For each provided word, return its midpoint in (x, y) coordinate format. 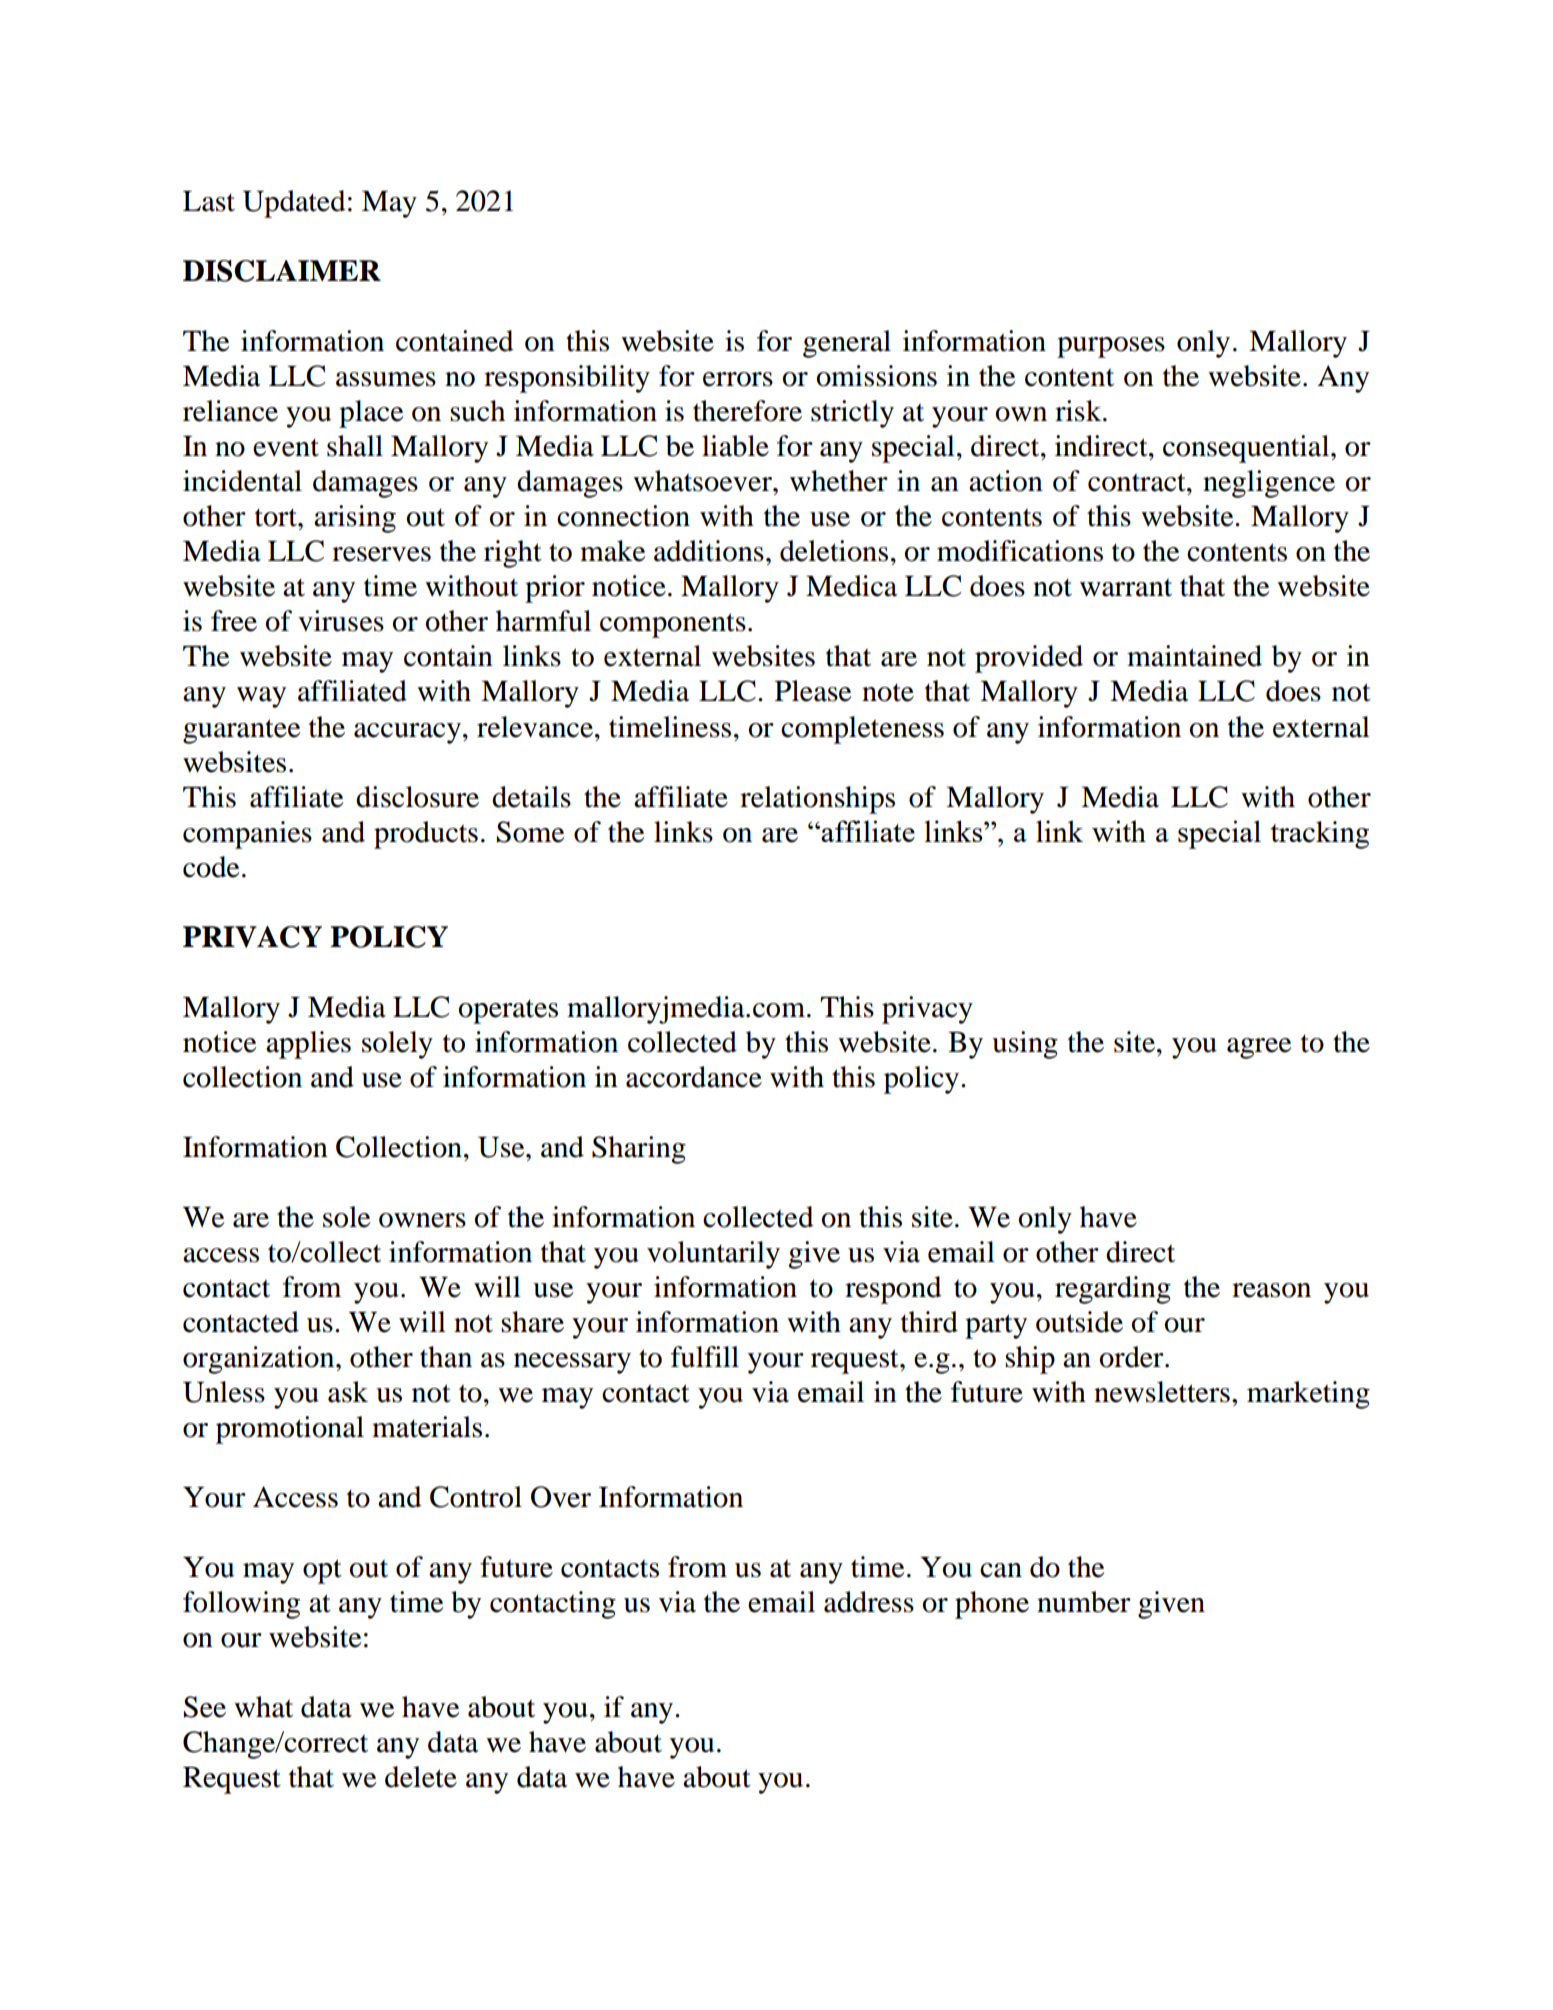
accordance (694, 1077)
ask (348, 1392)
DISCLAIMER (282, 271)
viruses (341, 621)
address (869, 1602)
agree (1259, 1048)
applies (308, 1045)
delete (421, 1777)
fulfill (705, 1357)
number (1084, 1602)
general (847, 344)
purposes (1111, 347)
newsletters (1162, 1392)
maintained (1194, 656)
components (673, 625)
